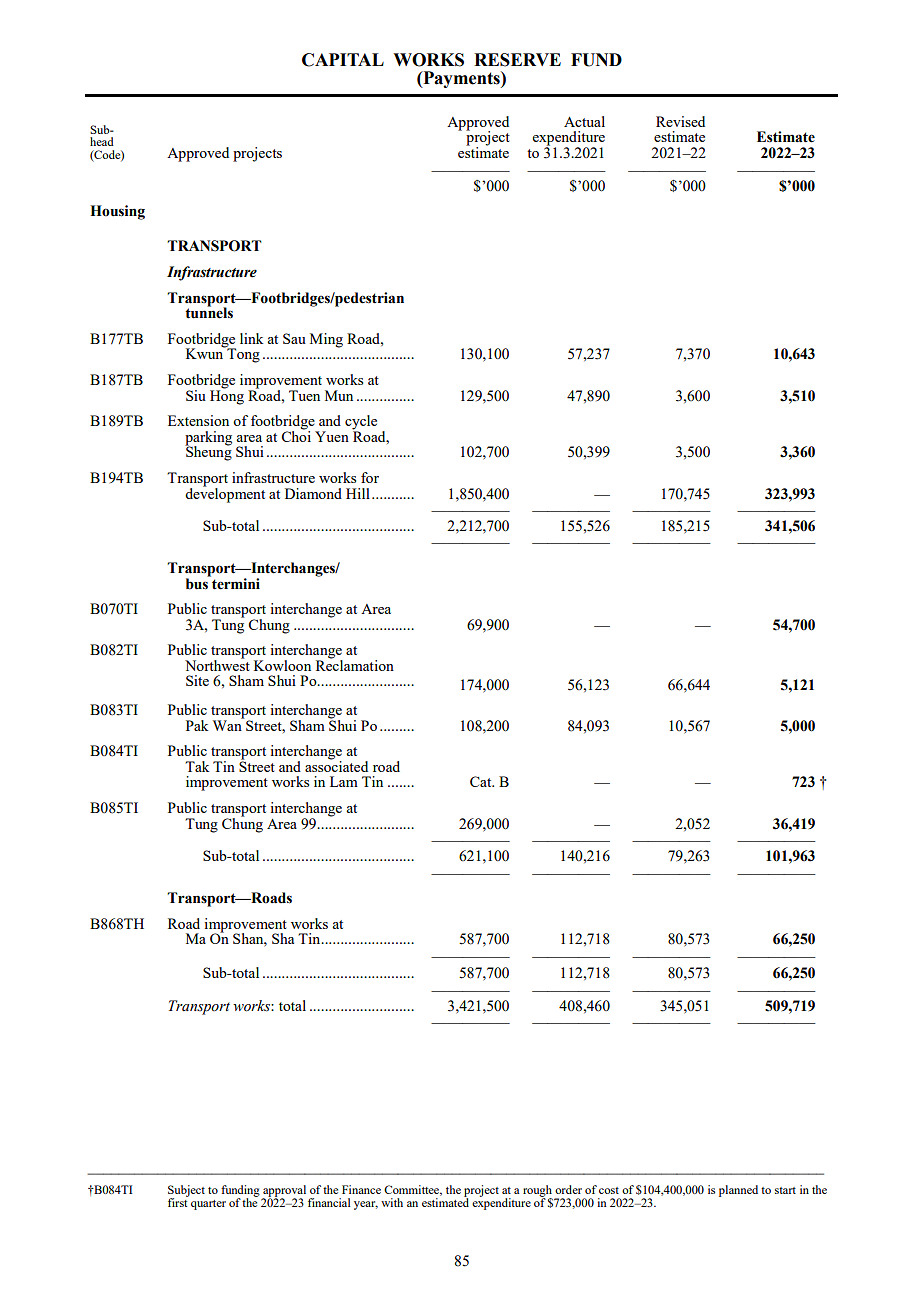 This screenshot has width=924, height=1308. Describe the element at coordinates (355, 664) in the screenshot. I see `Reclamation` at that location.
